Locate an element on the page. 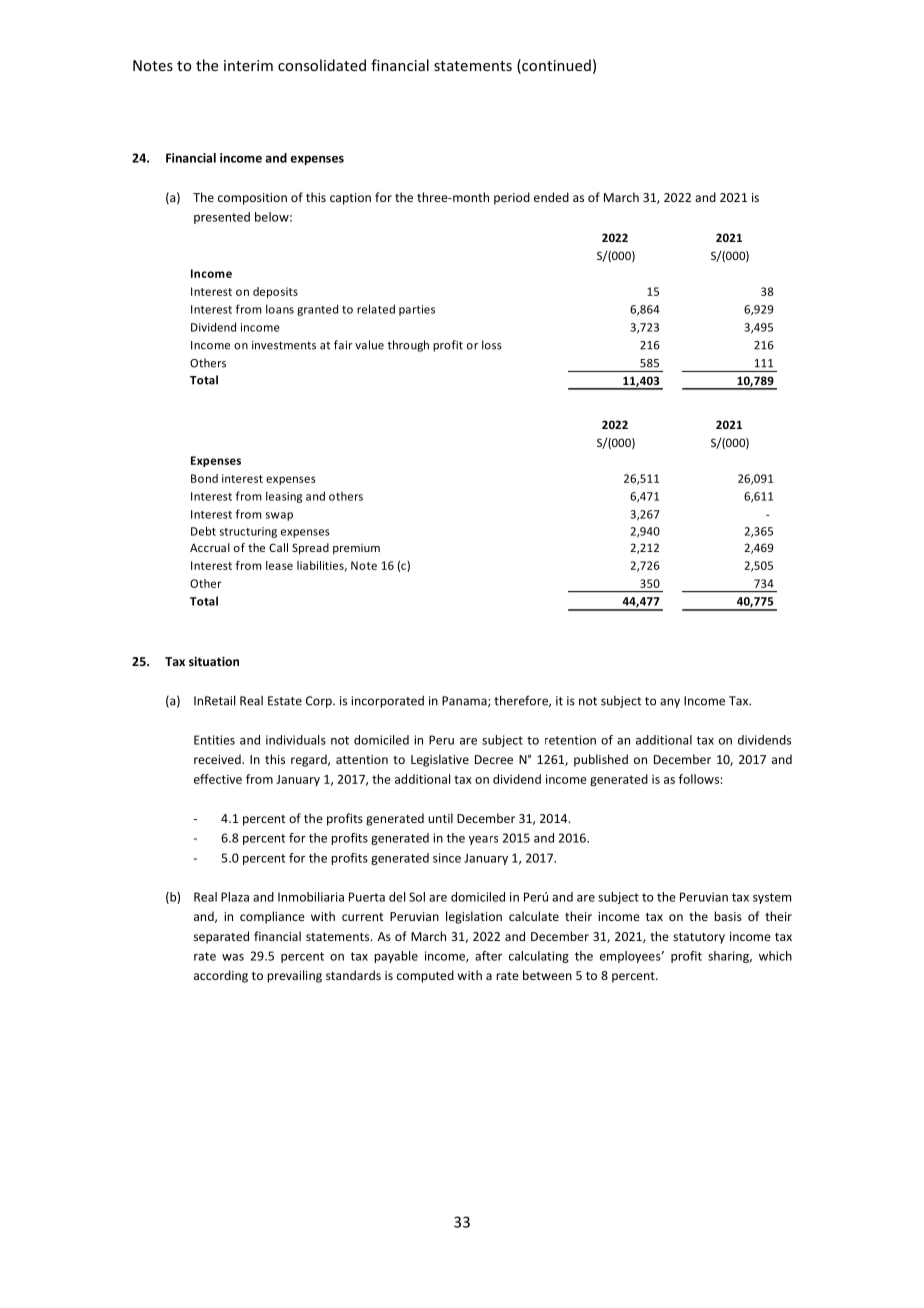 The height and width of the document is (1308, 924). parties is located at coordinates (417, 310).
